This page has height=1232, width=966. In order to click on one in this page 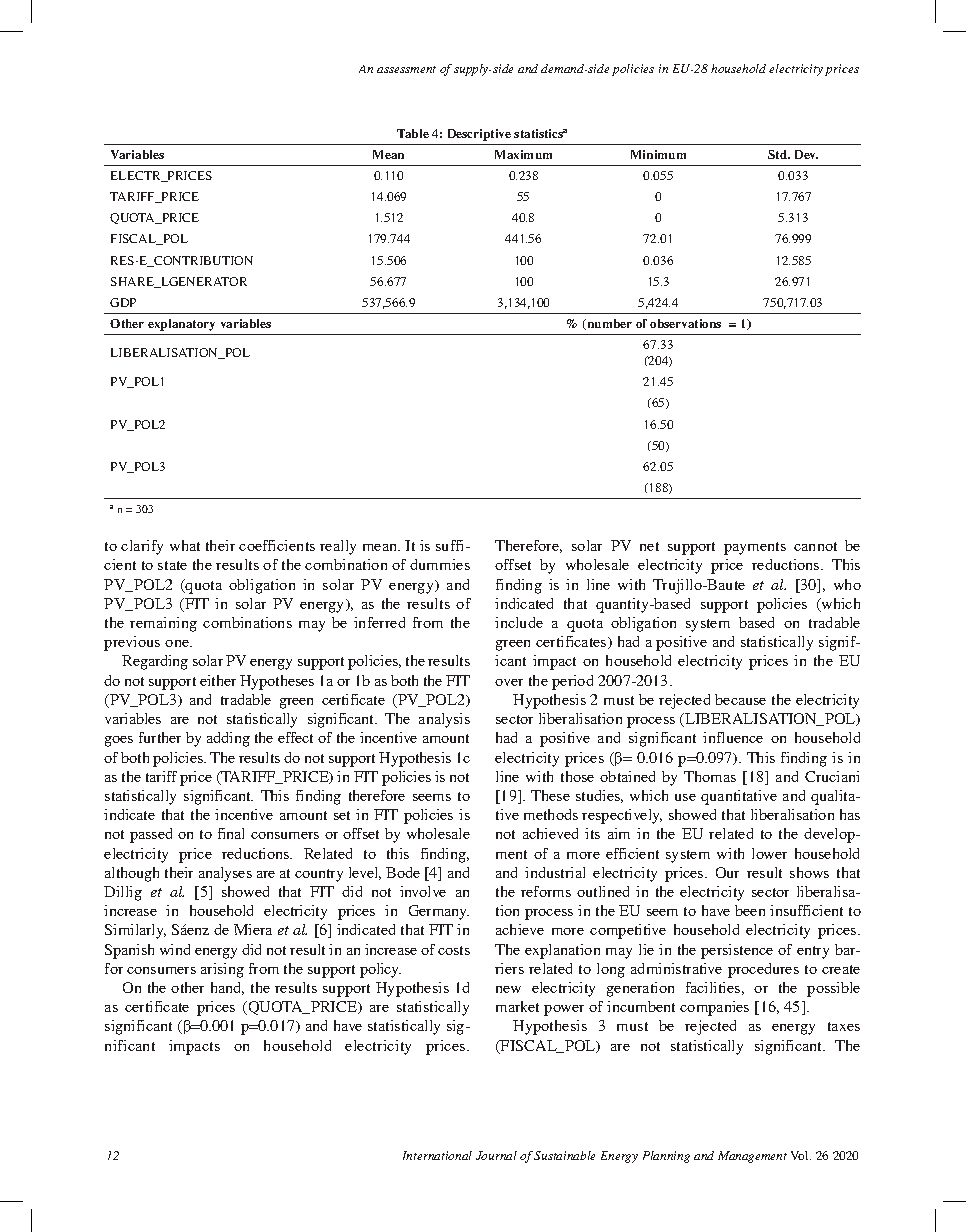, I will do `click(178, 643)`.
